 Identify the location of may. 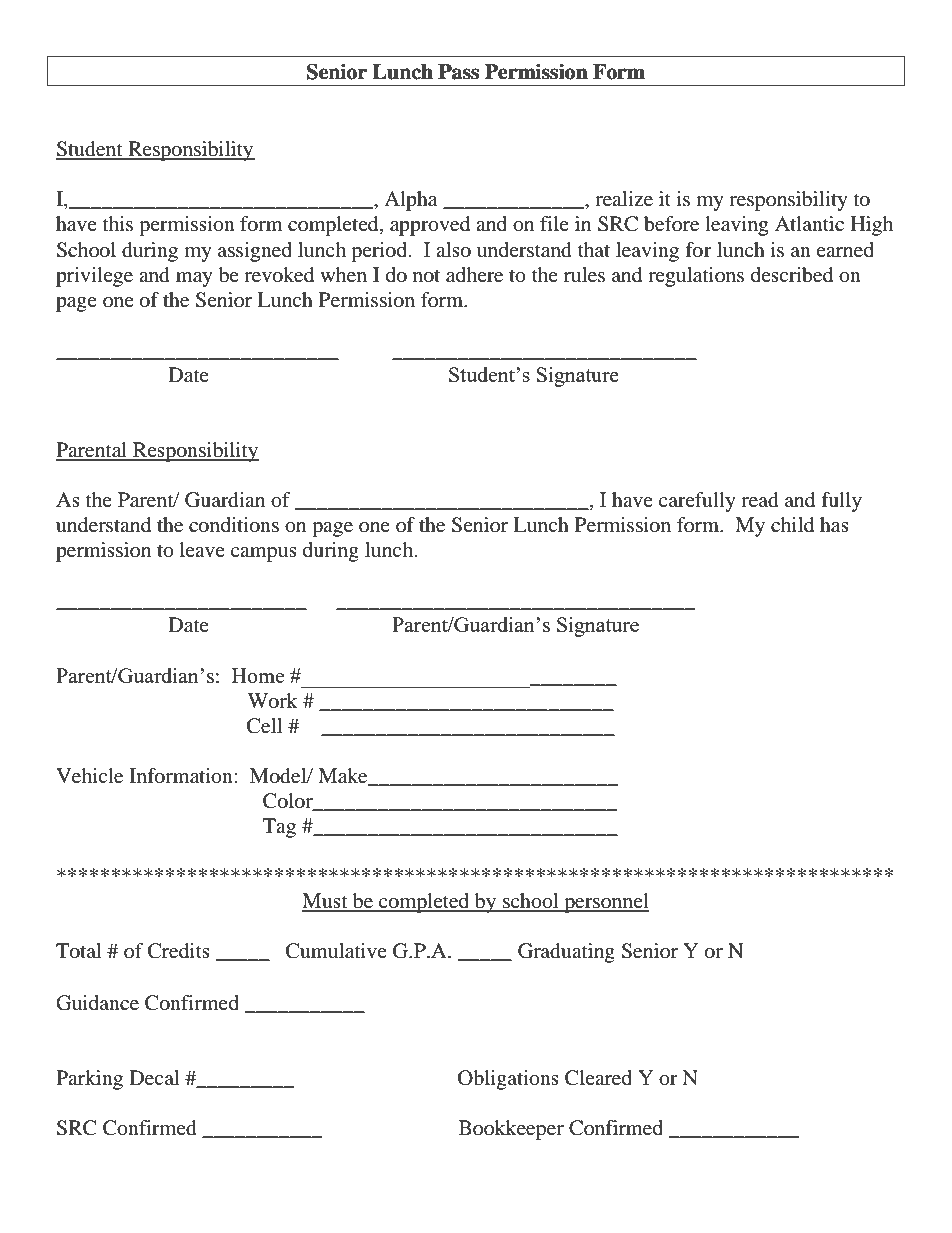
(194, 279).
